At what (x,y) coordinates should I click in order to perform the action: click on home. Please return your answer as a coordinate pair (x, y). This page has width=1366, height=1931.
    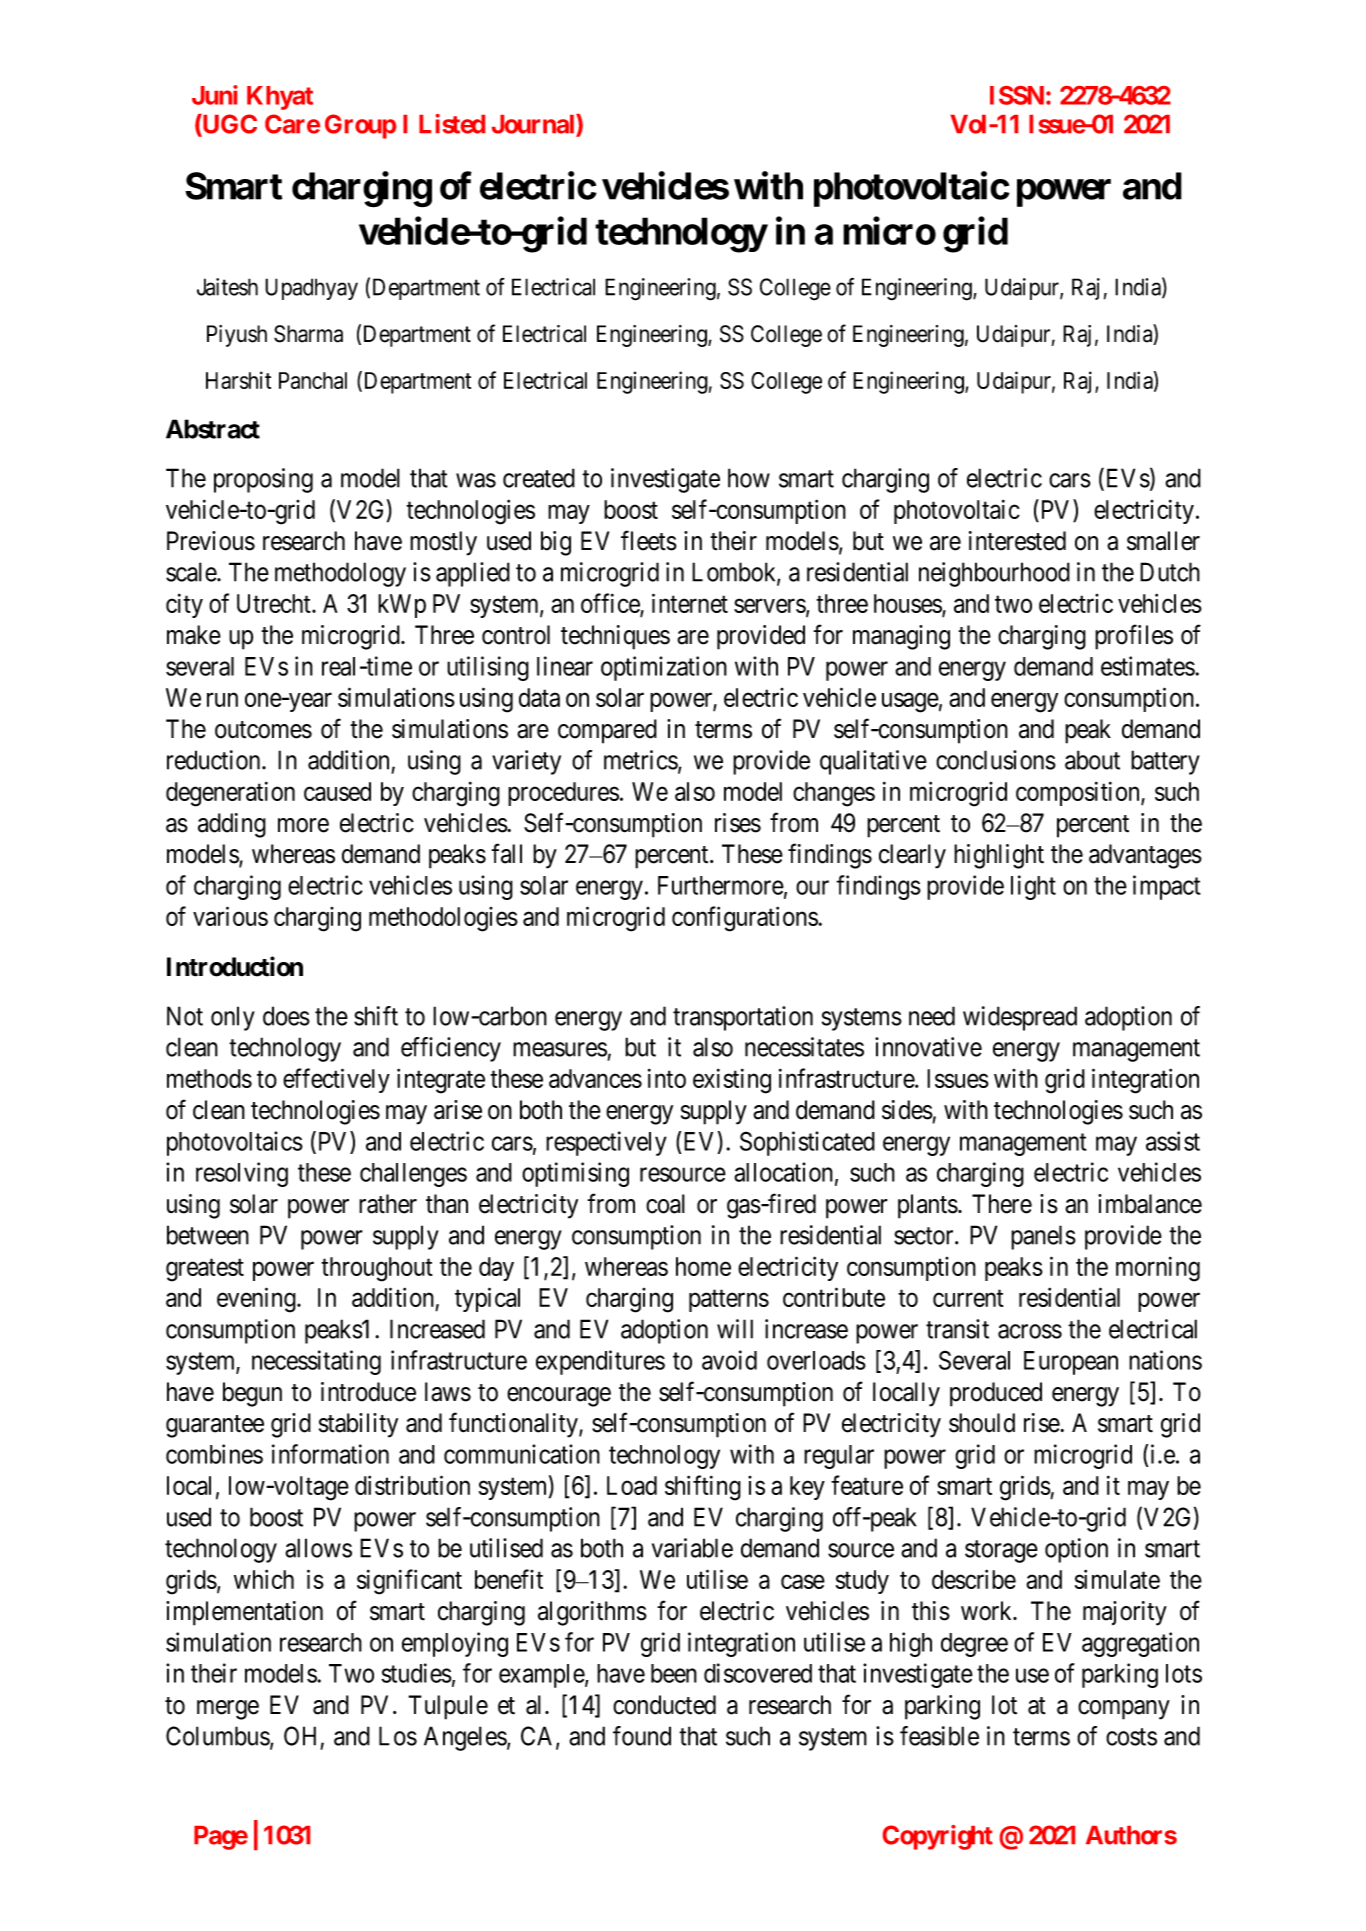
    Looking at the image, I should click on (703, 1266).
